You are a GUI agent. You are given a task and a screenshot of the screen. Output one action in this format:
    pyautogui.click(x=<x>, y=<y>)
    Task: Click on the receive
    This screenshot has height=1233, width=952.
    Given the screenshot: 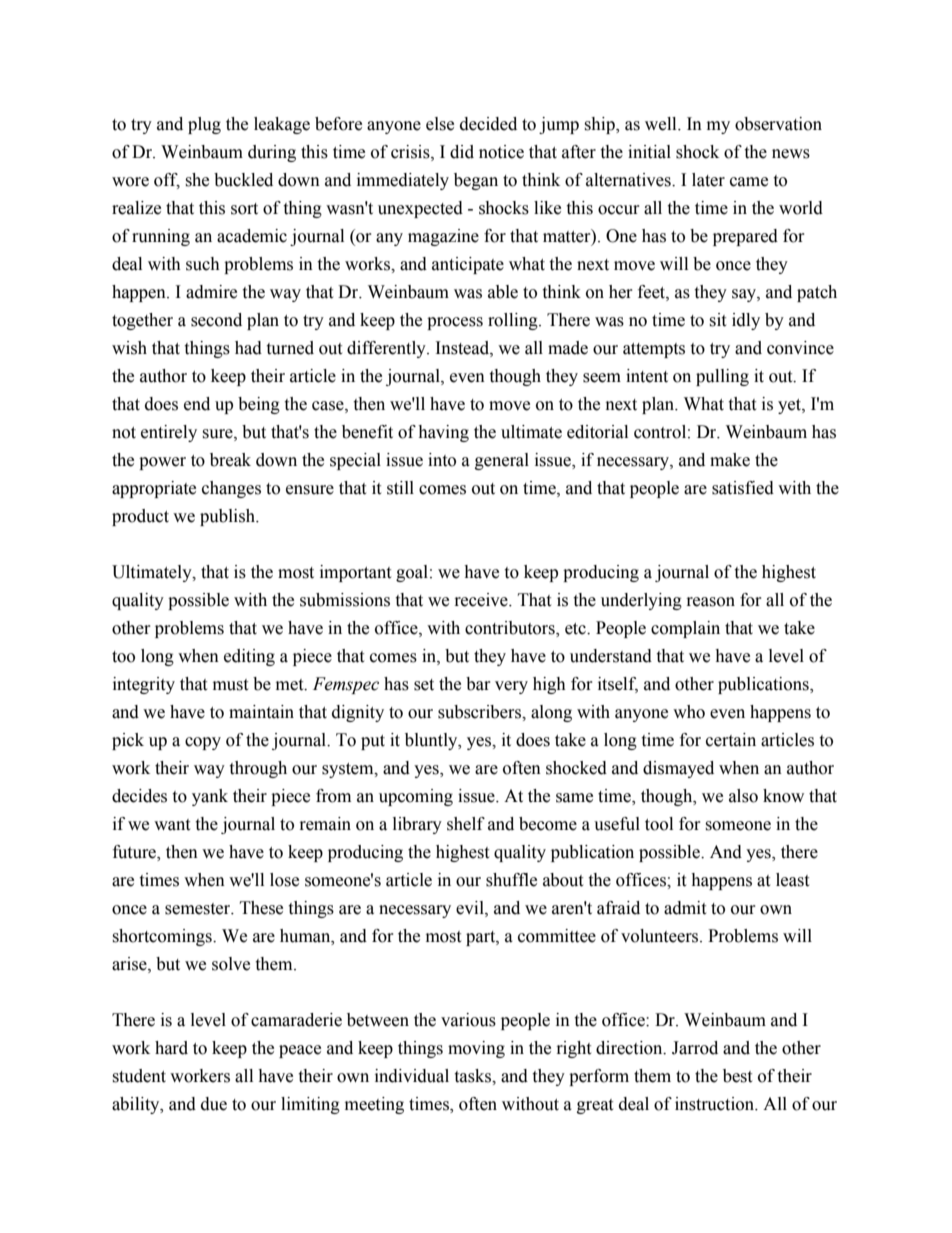 What is the action you would take?
    pyautogui.click(x=482, y=600)
